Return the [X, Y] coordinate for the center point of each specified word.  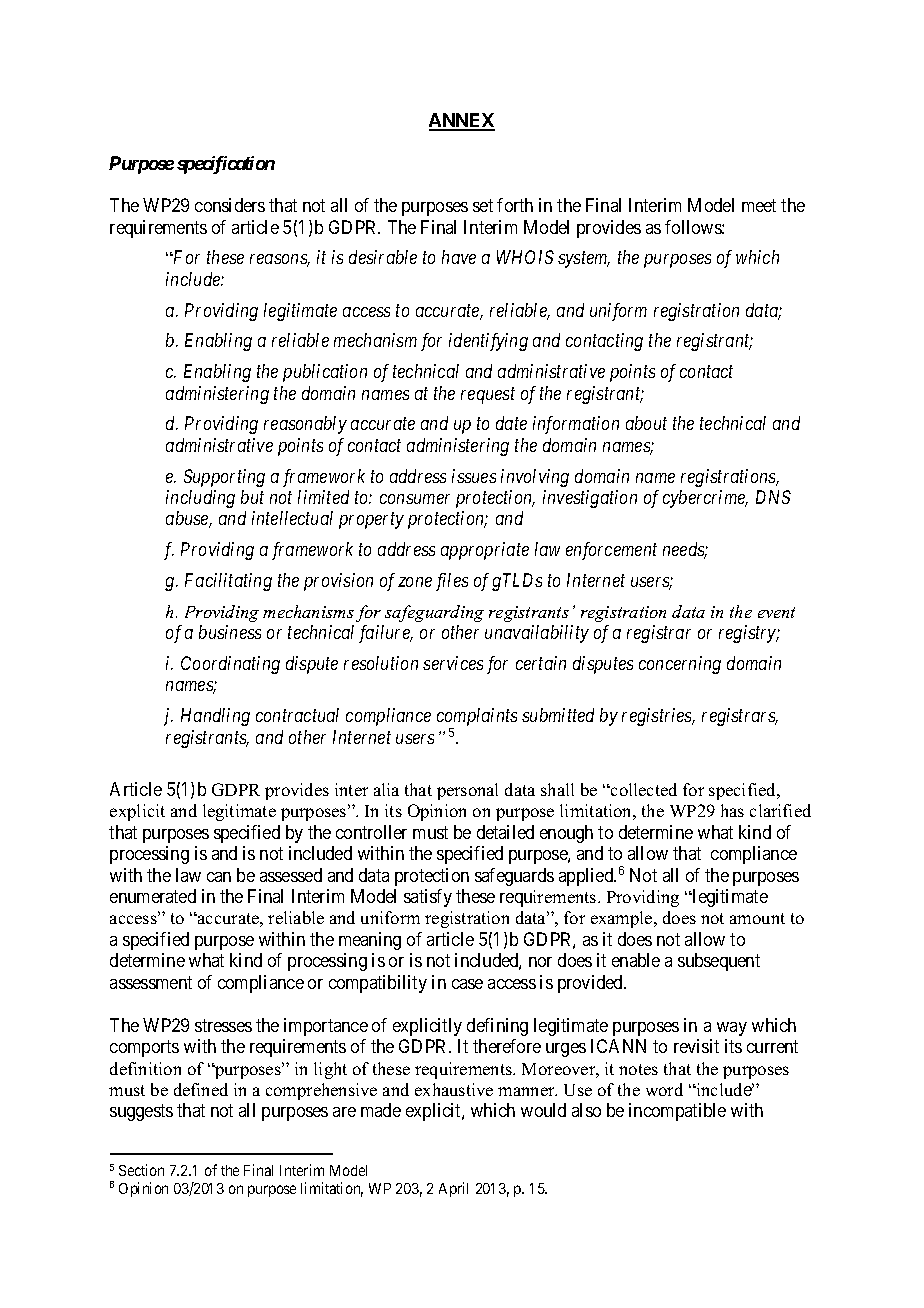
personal [467, 791]
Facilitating [228, 582]
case [467, 984]
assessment [151, 982]
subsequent [719, 962]
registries [658, 717]
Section [141, 1170]
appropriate [485, 551]
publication [325, 373]
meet [759, 205]
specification [226, 165]
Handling [215, 717]
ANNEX [462, 121]
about [646, 423]
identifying [488, 342]
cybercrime [705, 499]
